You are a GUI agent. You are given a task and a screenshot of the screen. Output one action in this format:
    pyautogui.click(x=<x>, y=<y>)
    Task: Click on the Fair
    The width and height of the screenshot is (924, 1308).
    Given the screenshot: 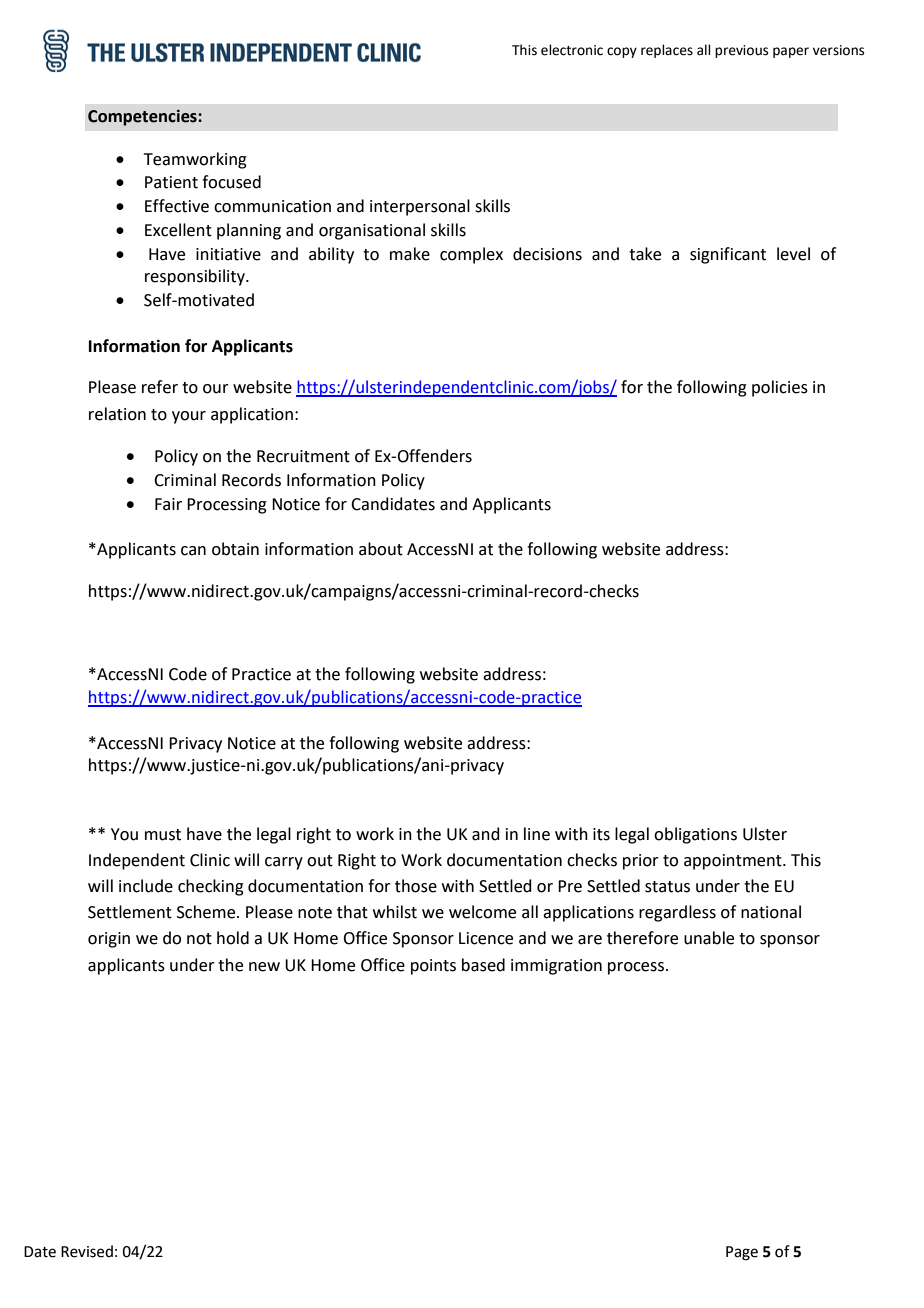 What is the action you would take?
    pyautogui.click(x=168, y=504)
